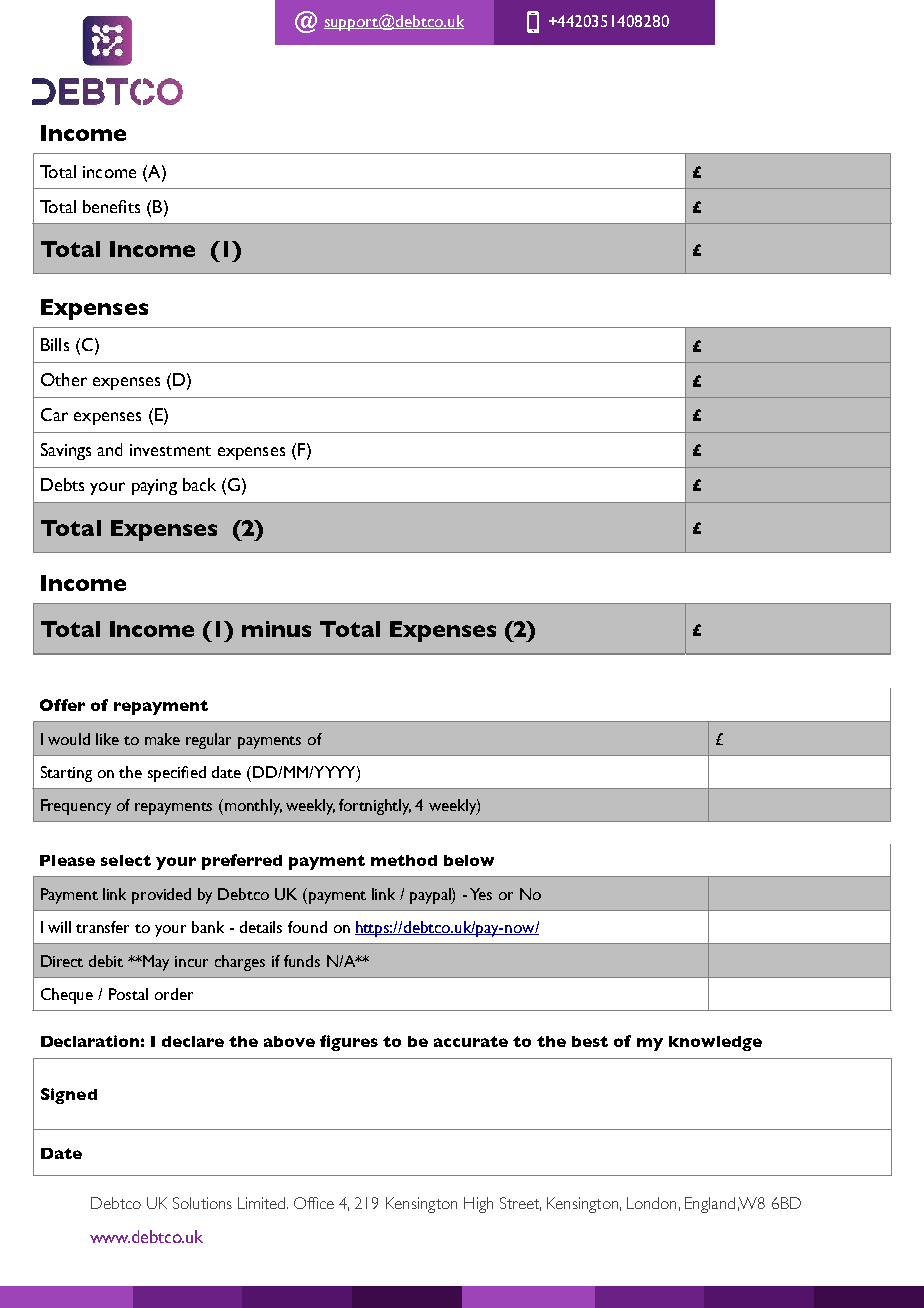 This screenshot has height=1308, width=924. What do you see at coordinates (375, 807) in the screenshot?
I see `fortnightly` at bounding box center [375, 807].
